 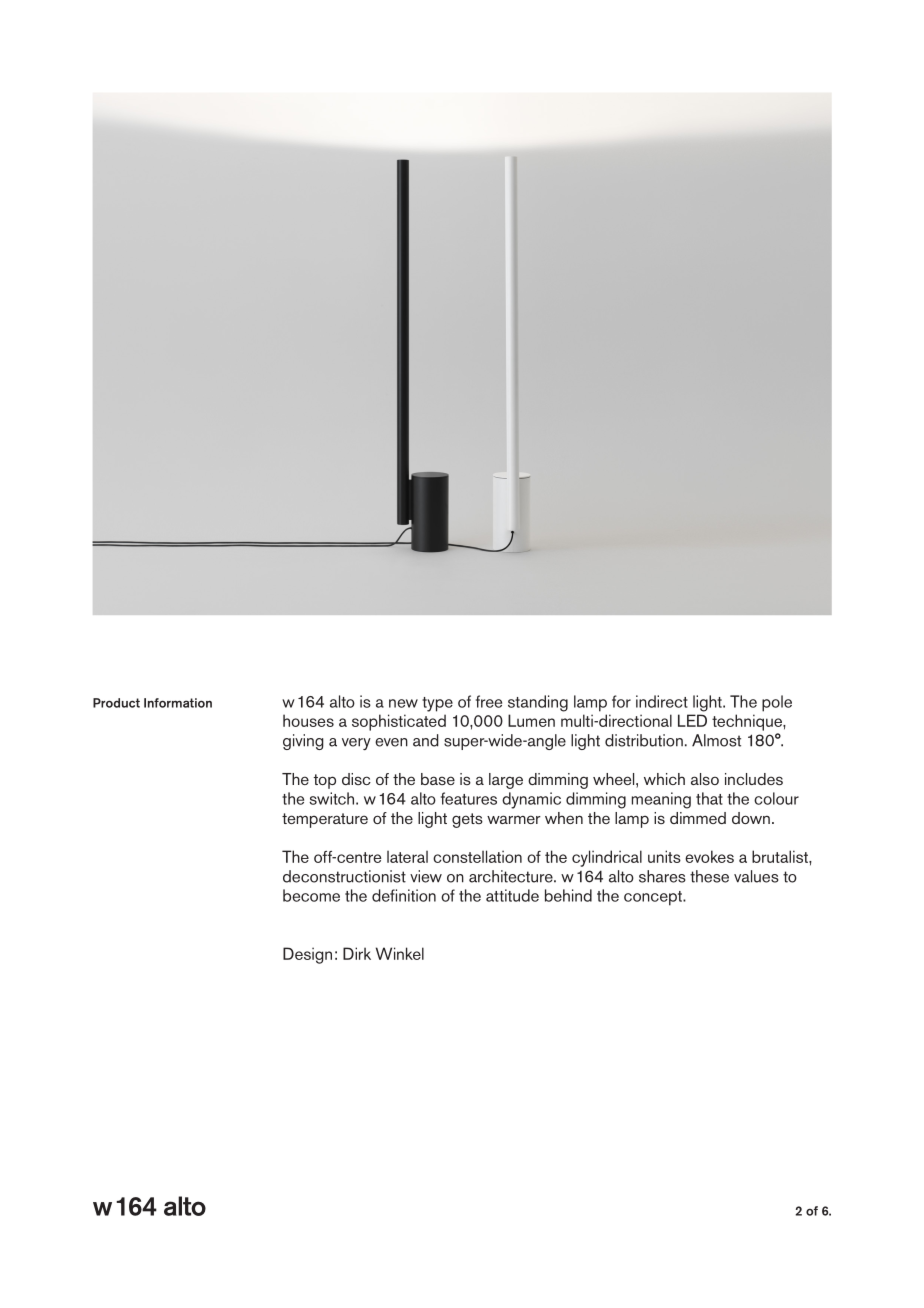 I want to click on Dirk, so click(x=357, y=953).
